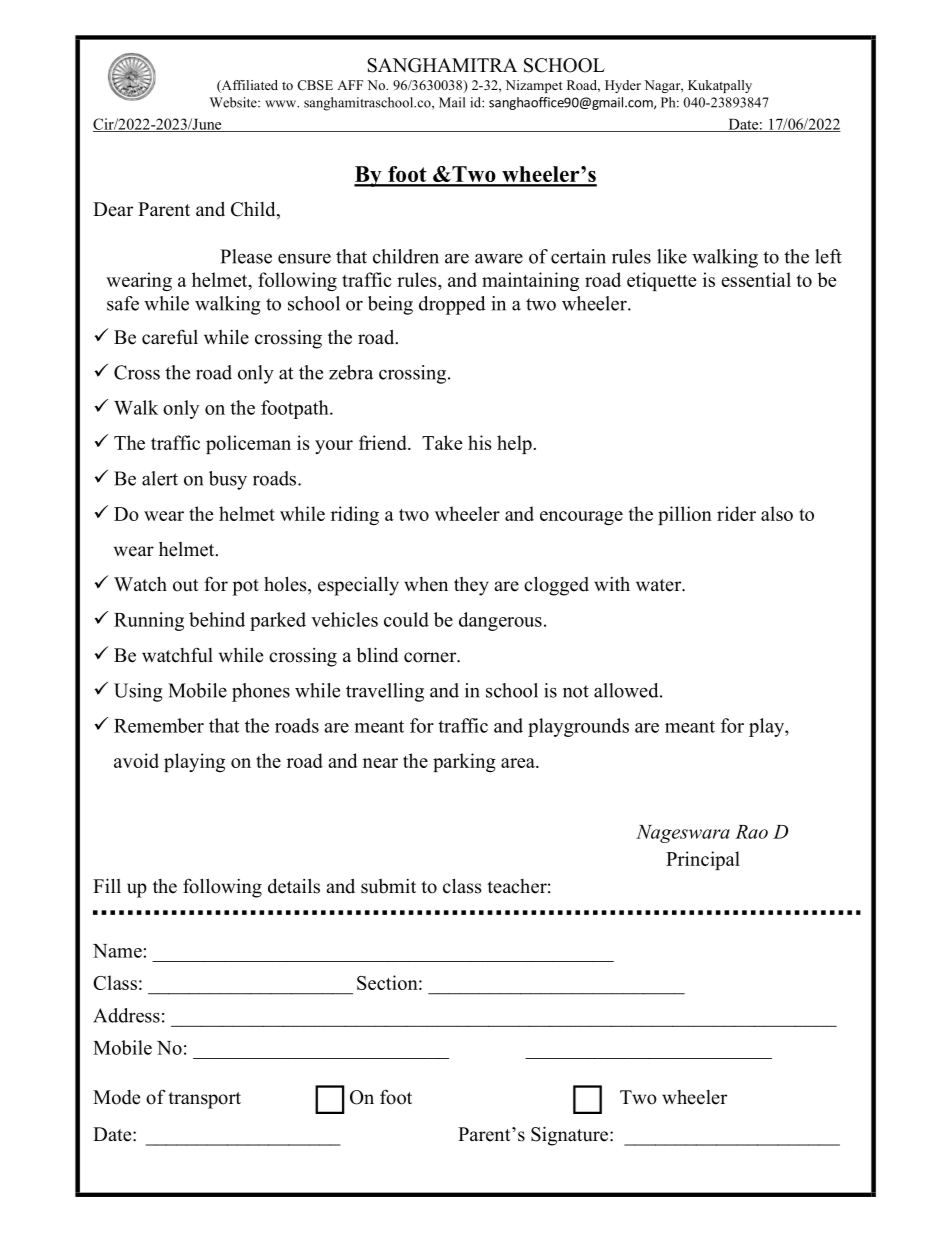 The width and height of the screenshot is (952, 1233). Describe the element at coordinates (672, 256) in the screenshot. I see `like` at that location.
